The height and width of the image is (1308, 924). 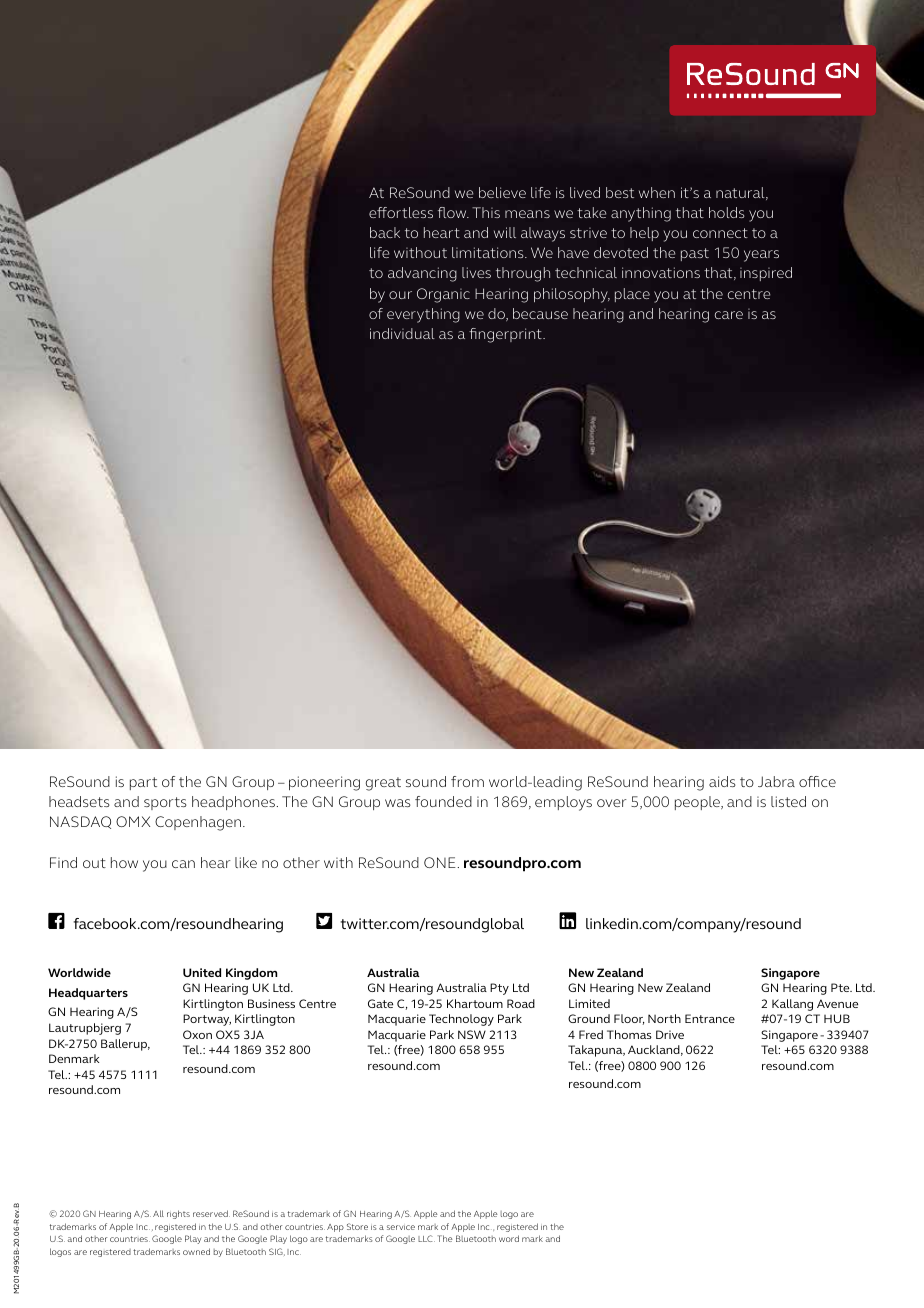 What do you see at coordinates (729, 315) in the image?
I see `care` at bounding box center [729, 315].
